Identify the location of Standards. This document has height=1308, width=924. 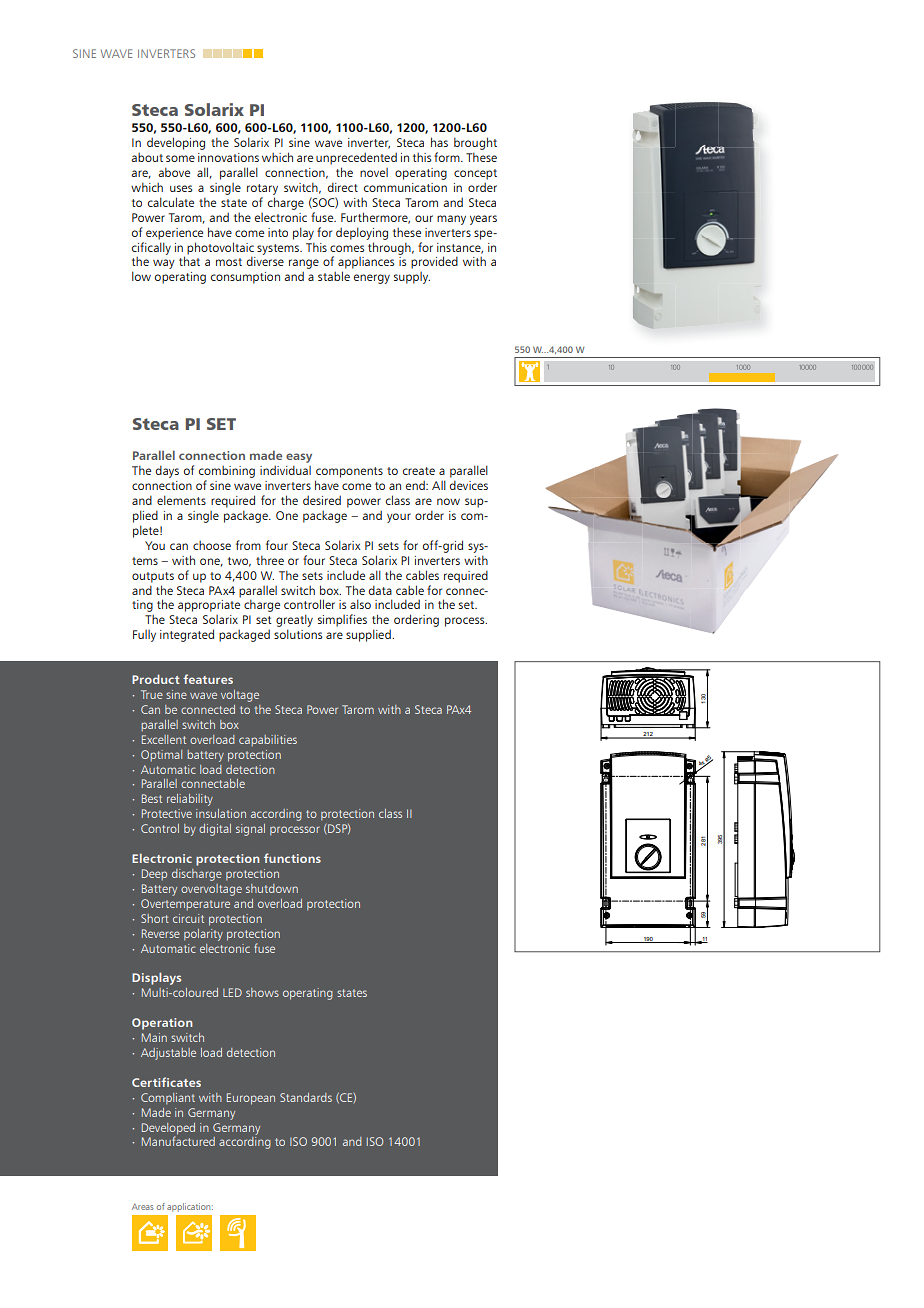
(306, 1097).
